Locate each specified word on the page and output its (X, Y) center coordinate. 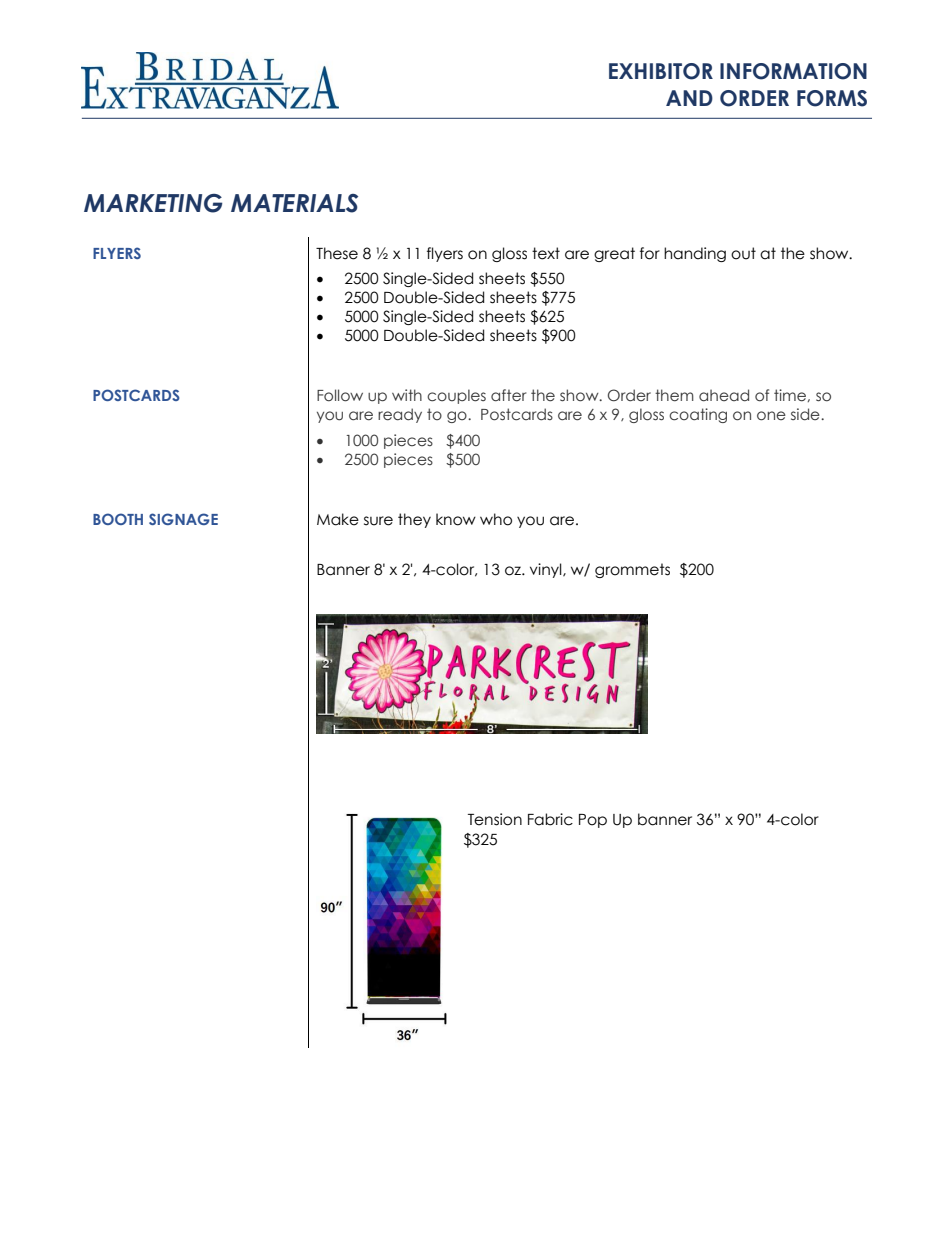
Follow (340, 395)
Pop (593, 821)
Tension (495, 819)
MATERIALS (294, 203)
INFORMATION (793, 71)
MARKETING (153, 203)
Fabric (550, 819)
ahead (724, 395)
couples (456, 396)
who (496, 519)
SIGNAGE (183, 519)
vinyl (547, 570)
